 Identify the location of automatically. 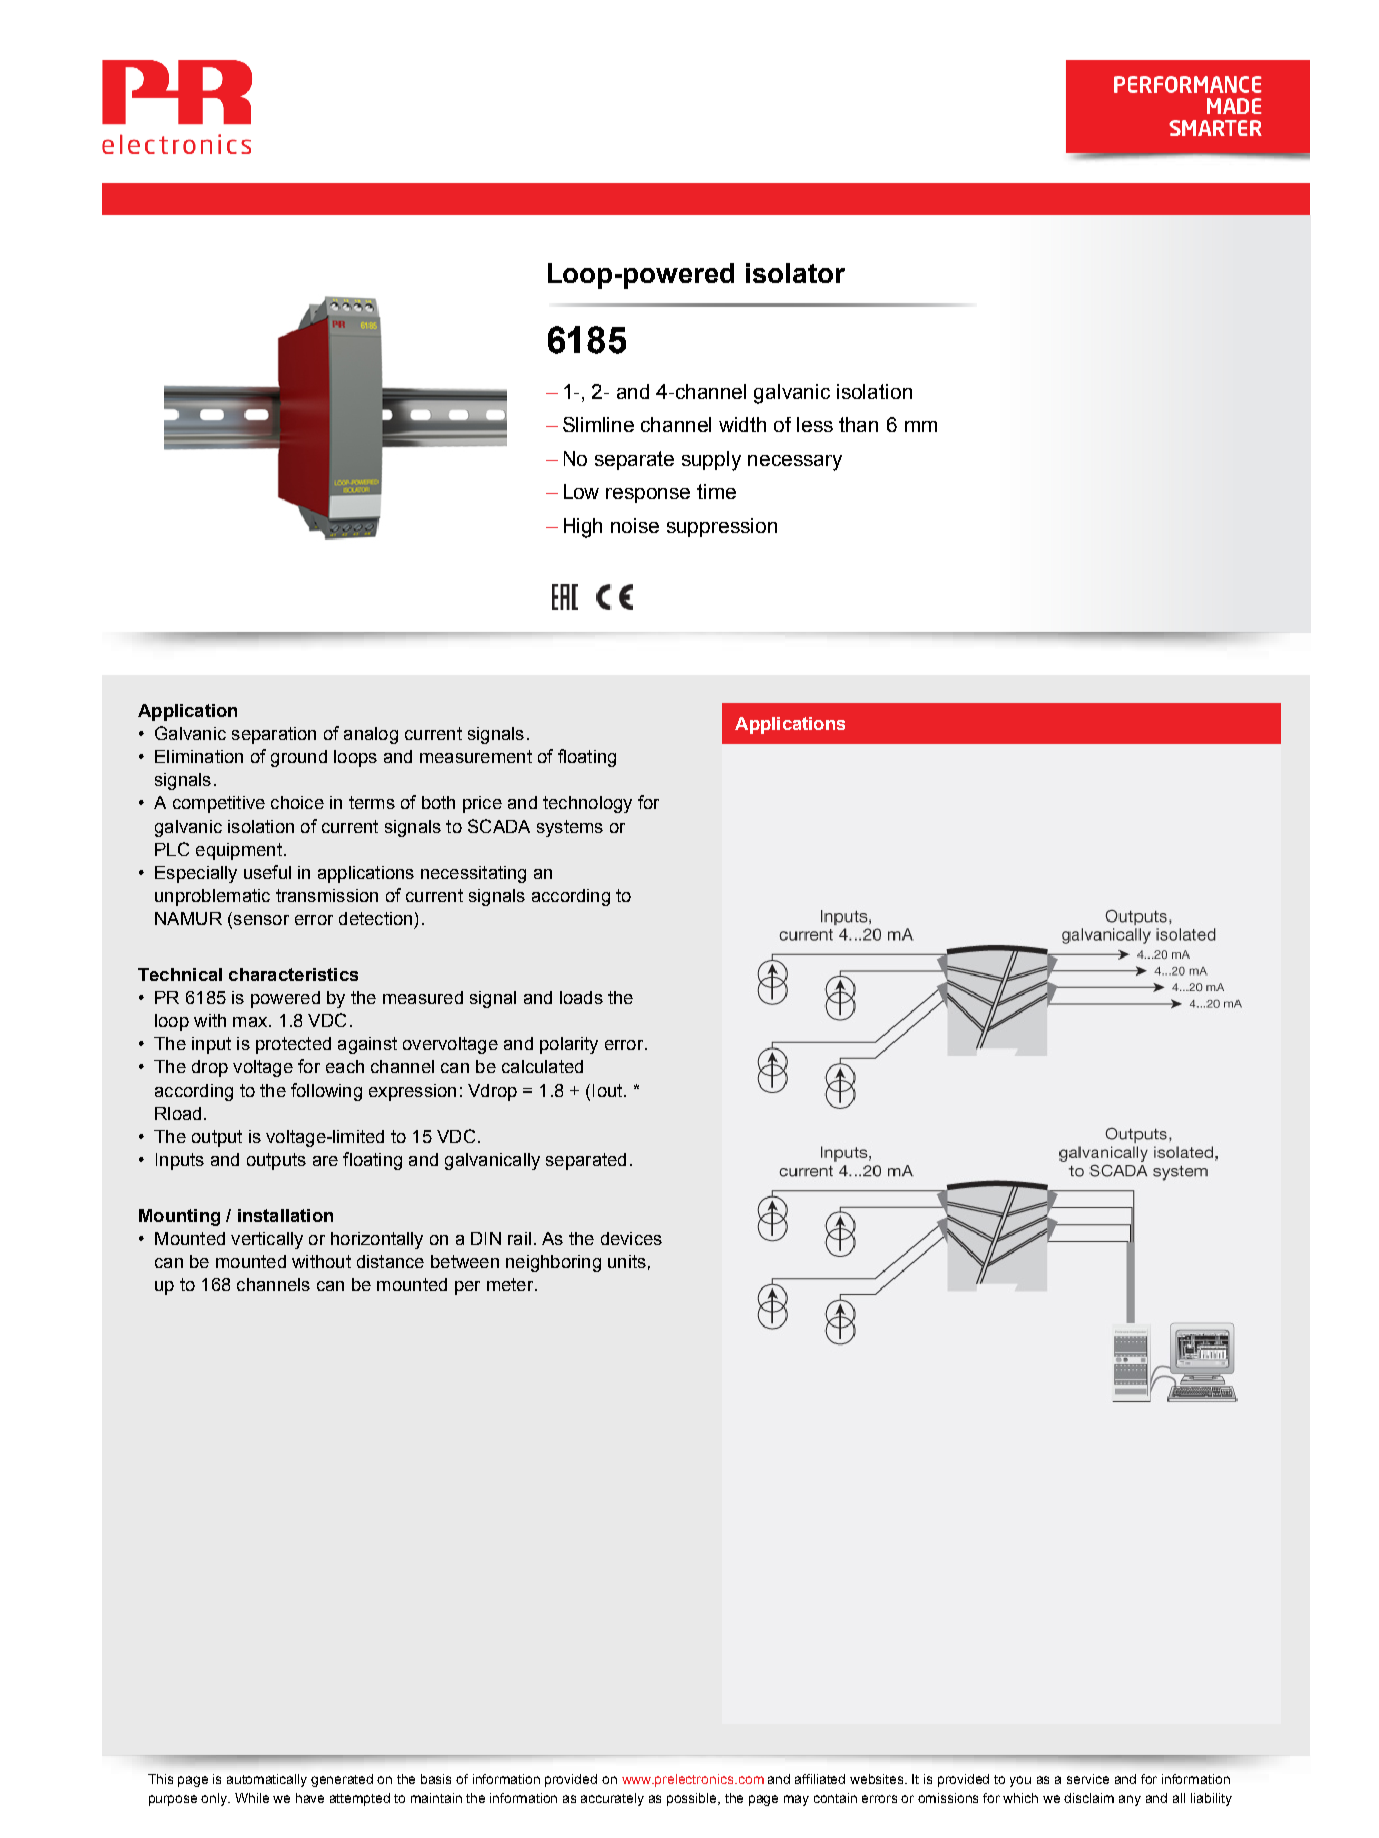
(267, 1780).
